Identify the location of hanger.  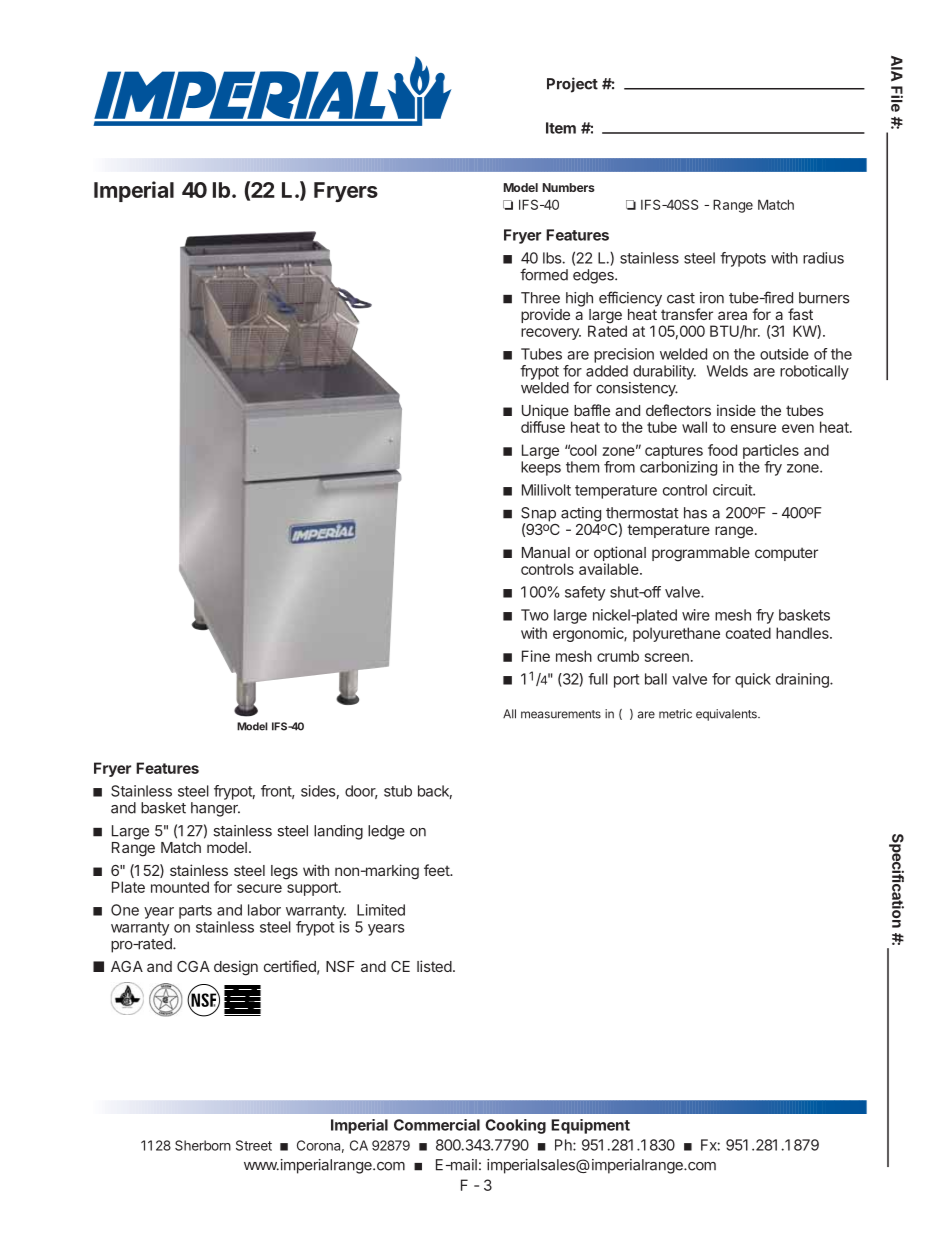
(215, 809).
